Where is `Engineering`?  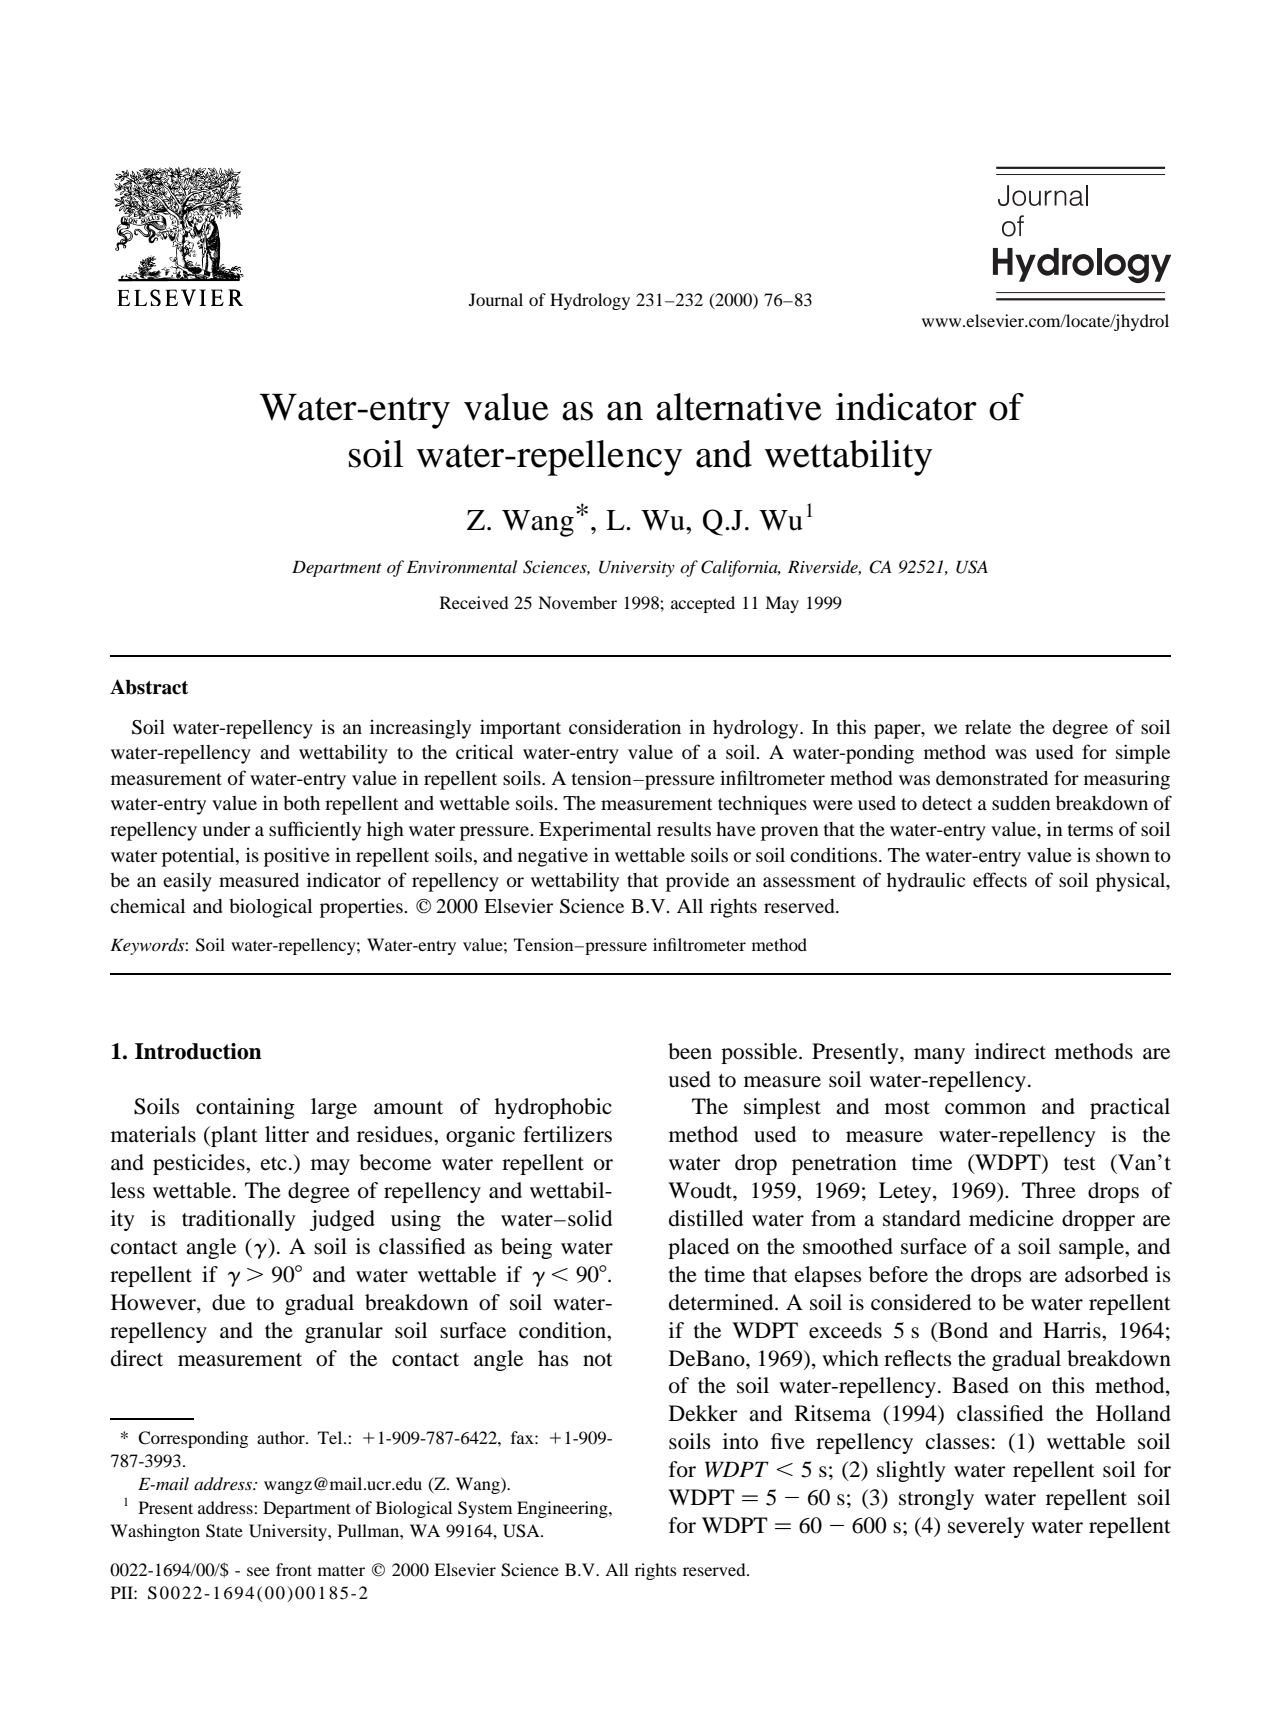
Engineering is located at coordinates (563, 1509).
